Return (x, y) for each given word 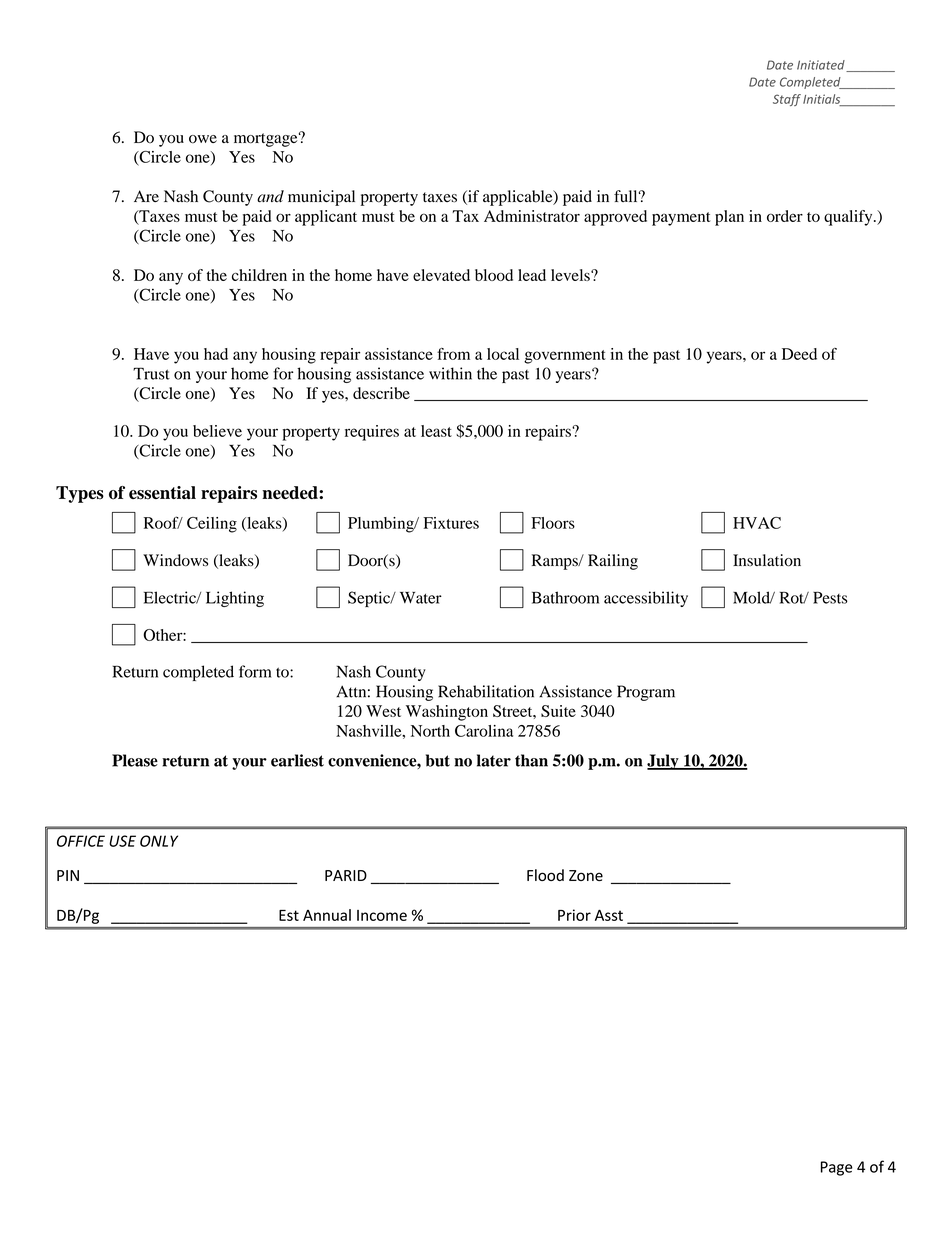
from (453, 354)
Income (382, 915)
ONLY (159, 841)
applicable (519, 198)
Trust (151, 373)
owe (203, 139)
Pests (830, 598)
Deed (799, 354)
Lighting (235, 599)
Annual (327, 915)
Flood (545, 875)
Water (421, 598)
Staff (787, 100)
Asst (609, 915)
